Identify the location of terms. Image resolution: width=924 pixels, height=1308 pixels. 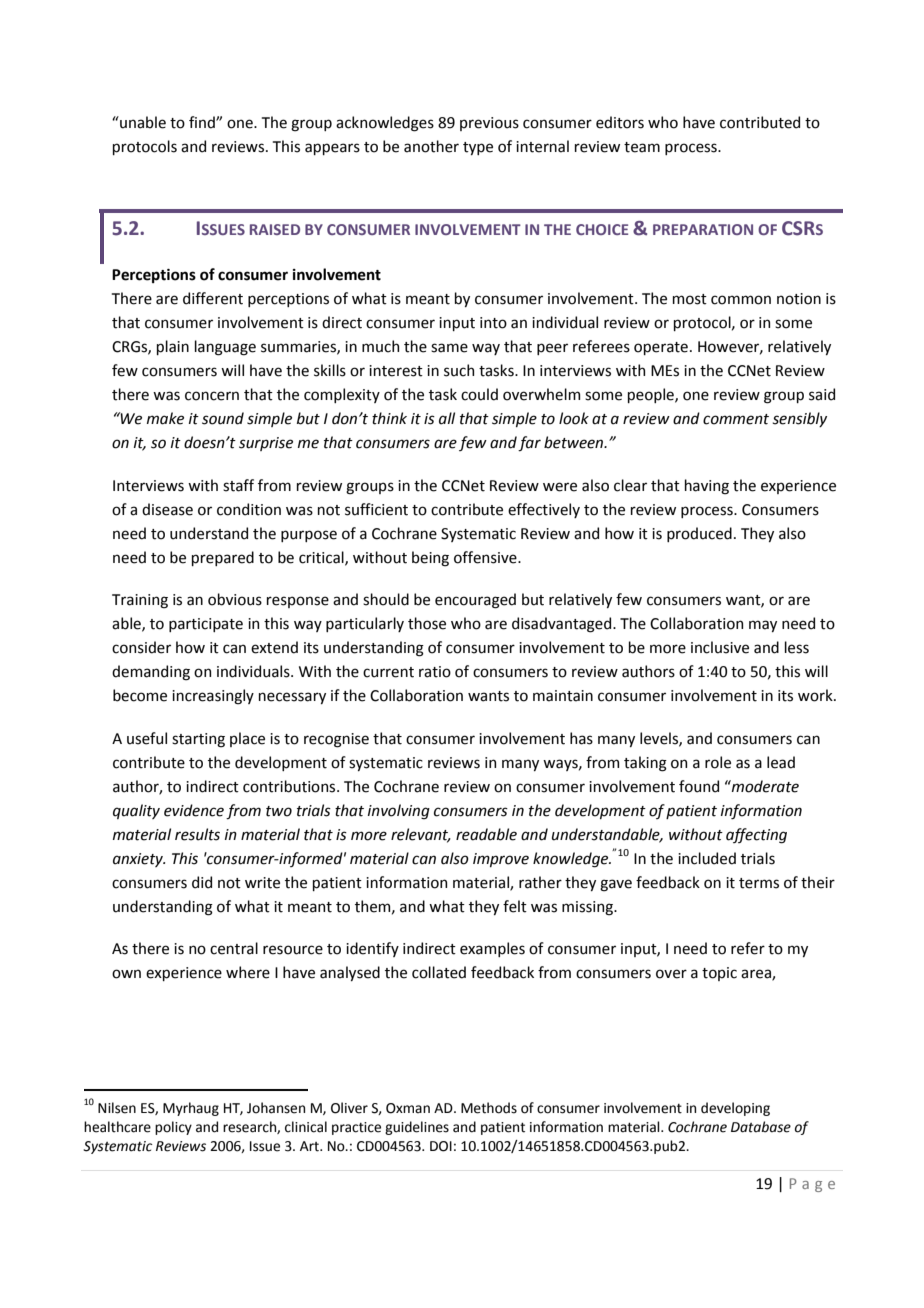
(759, 883).
